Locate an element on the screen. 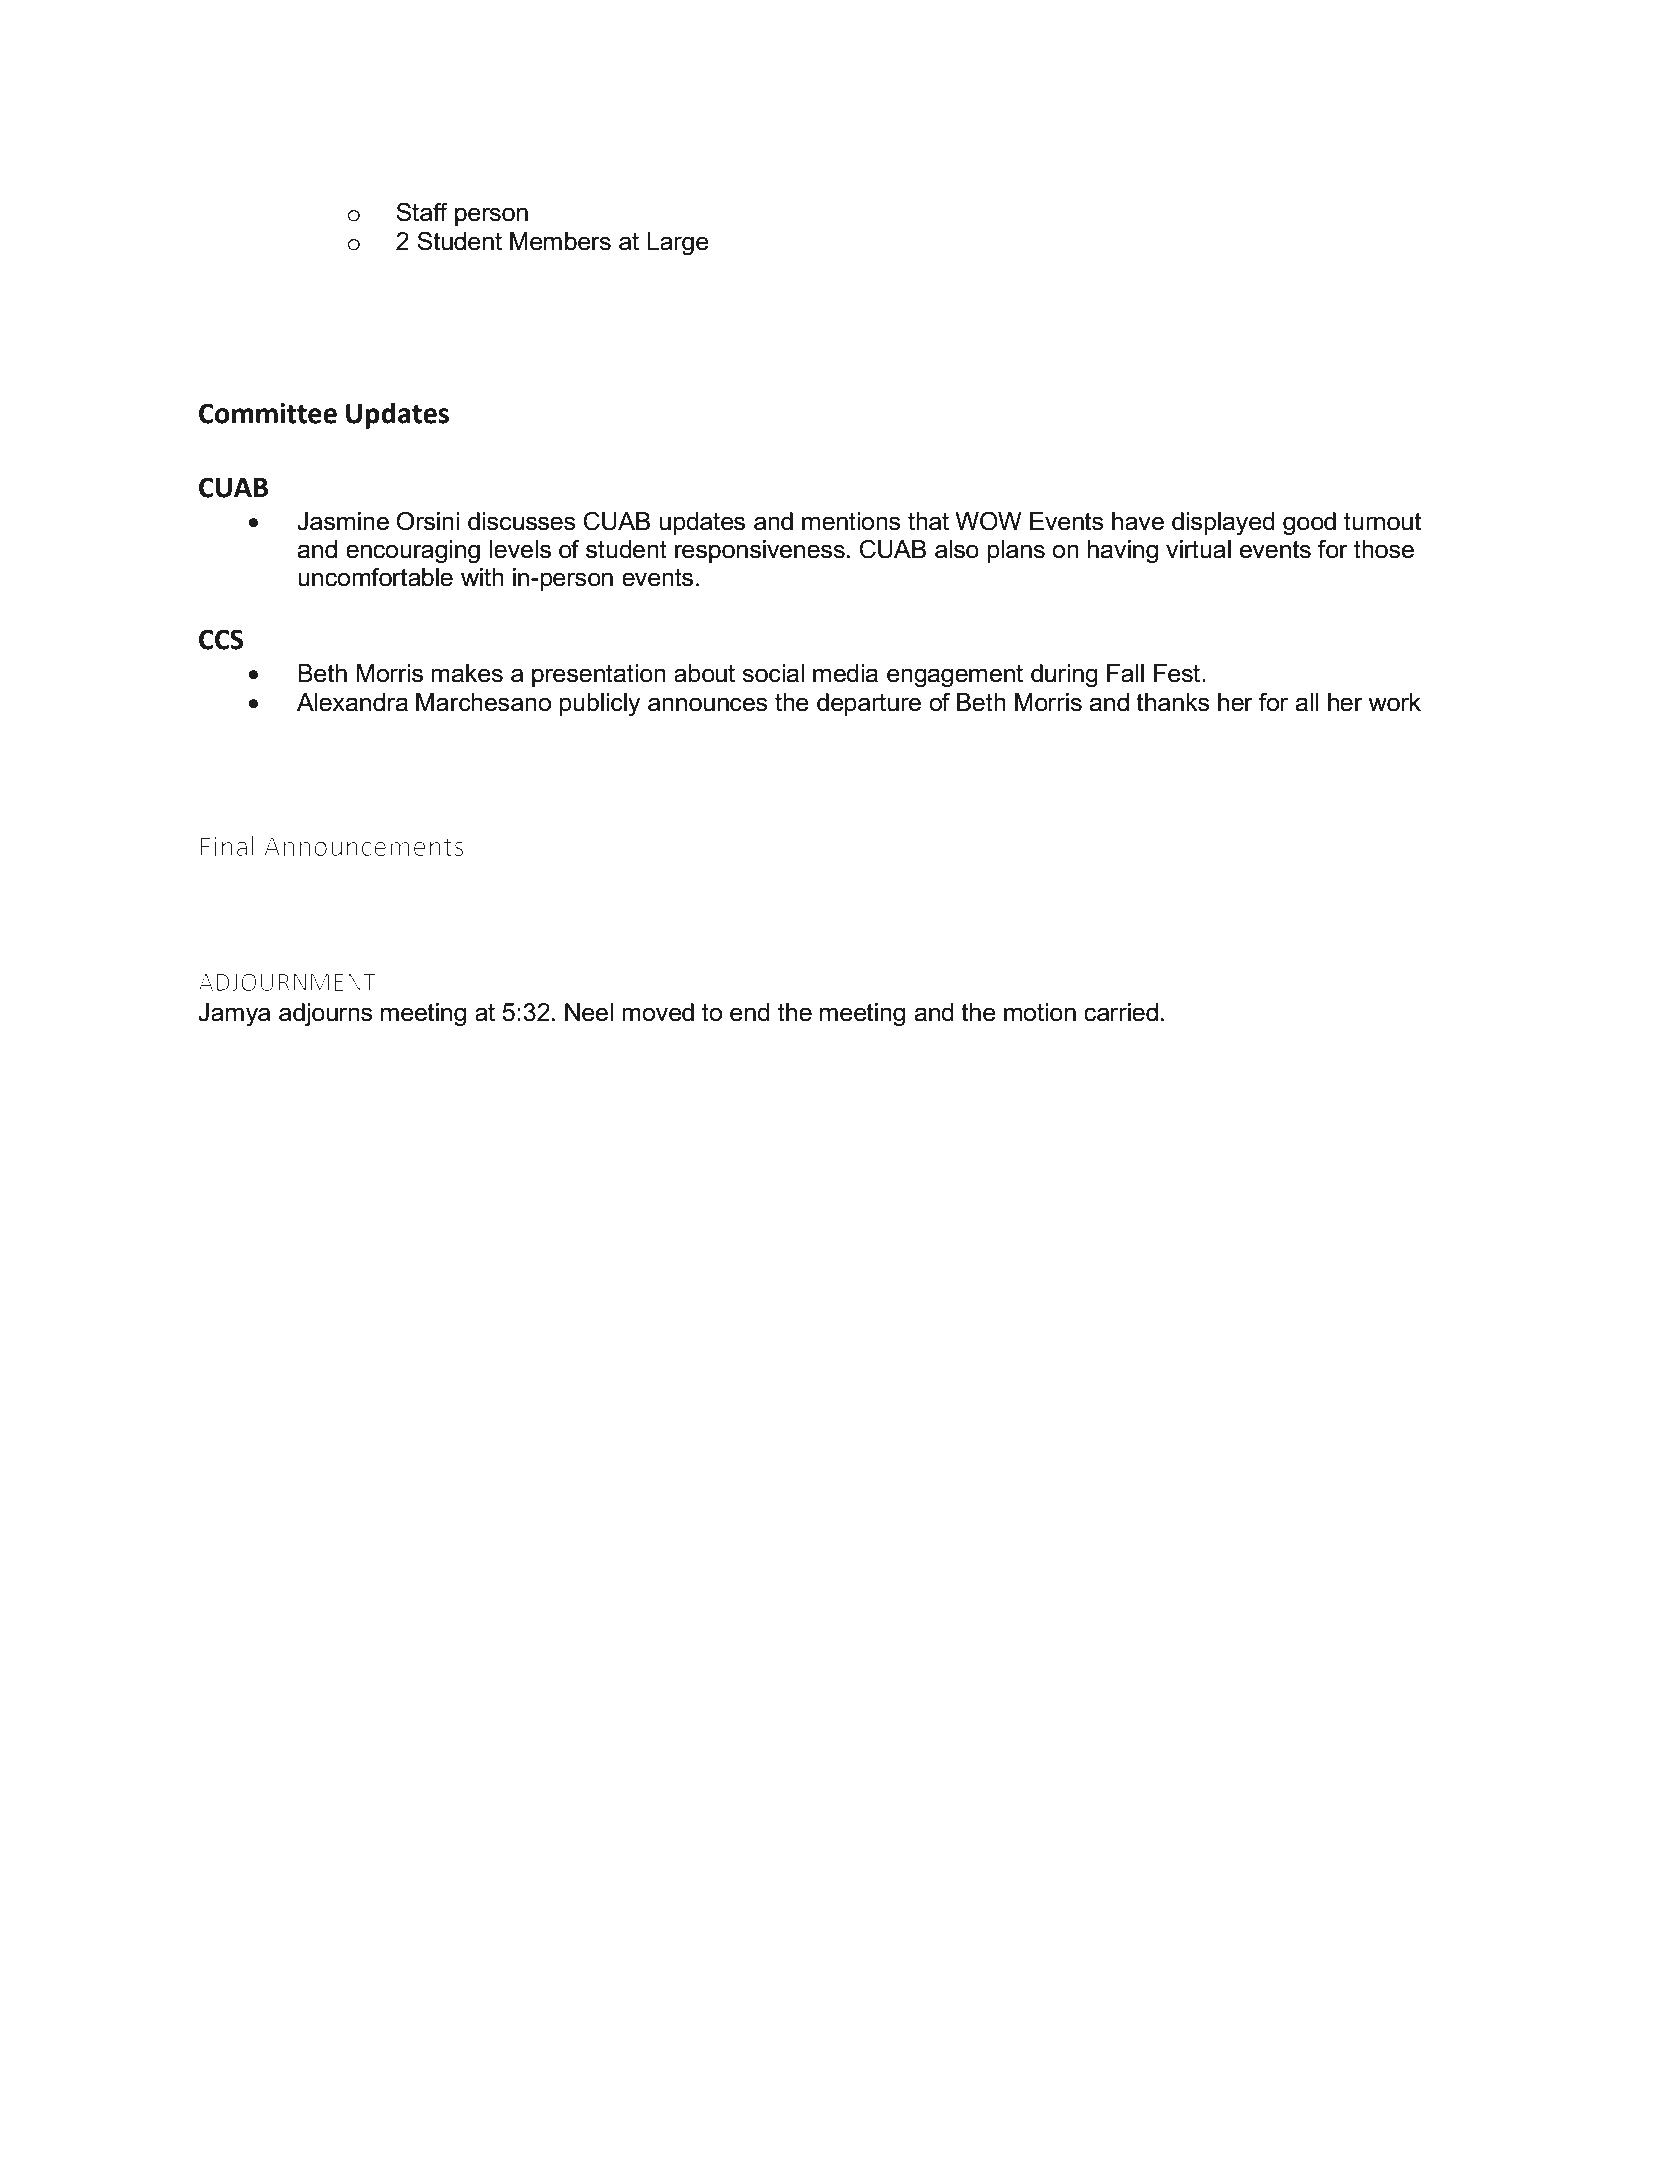 This screenshot has width=1679, height=2173. ADJOURNMENT is located at coordinates (287, 982).
